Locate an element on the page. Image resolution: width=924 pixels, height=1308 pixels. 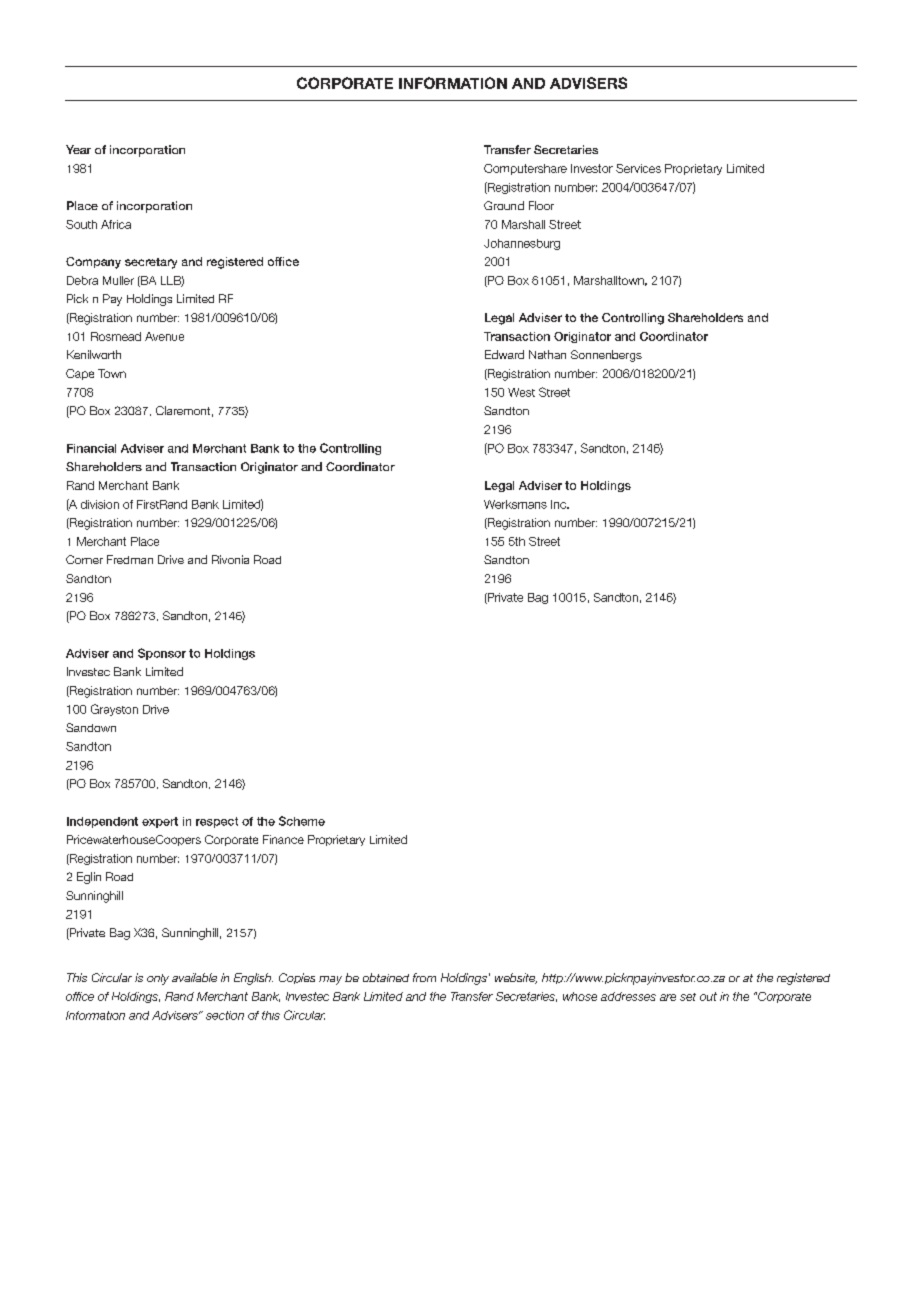
Finance is located at coordinates (283, 839).
